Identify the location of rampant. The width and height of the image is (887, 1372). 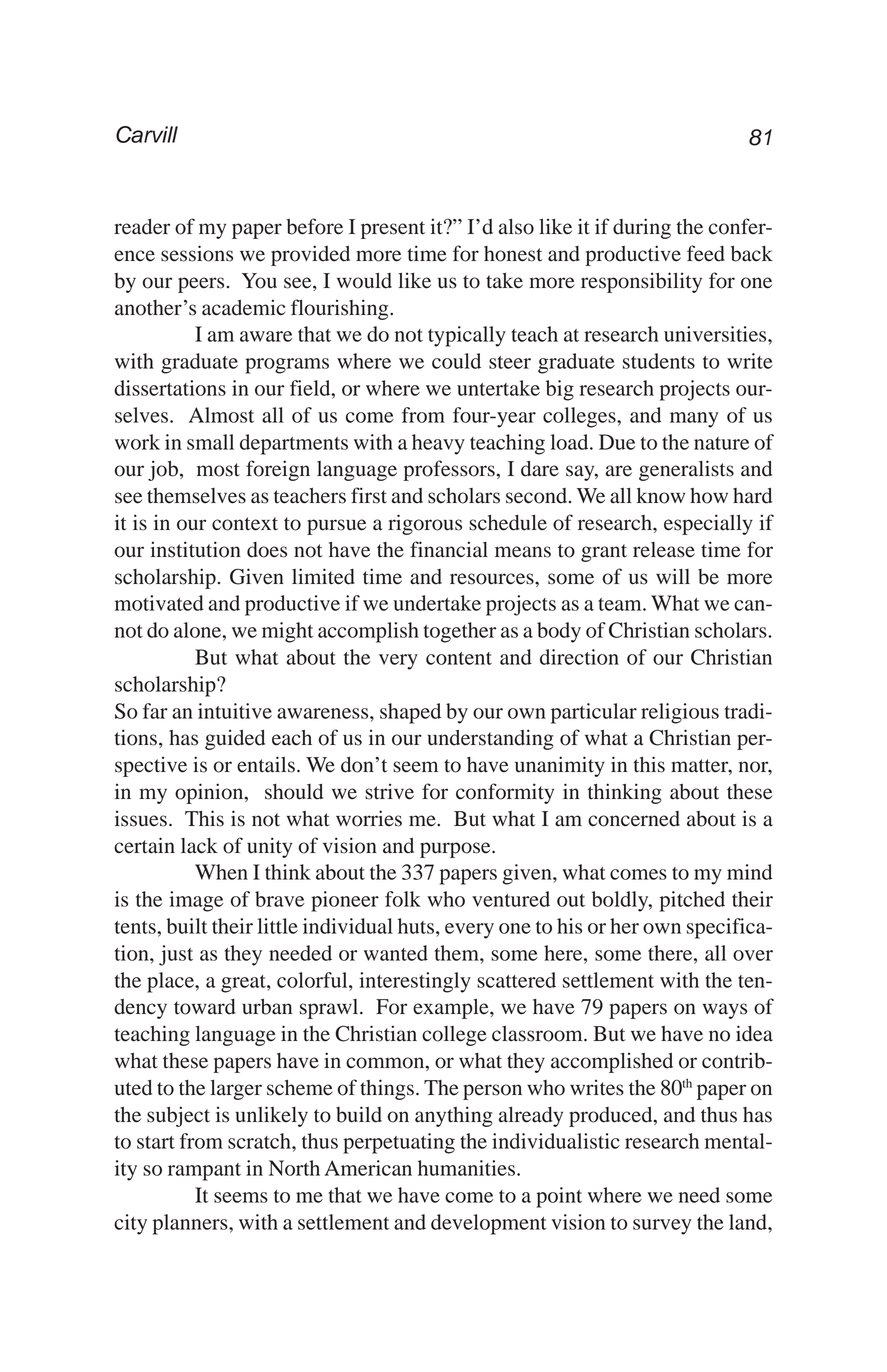
(204, 1172).
